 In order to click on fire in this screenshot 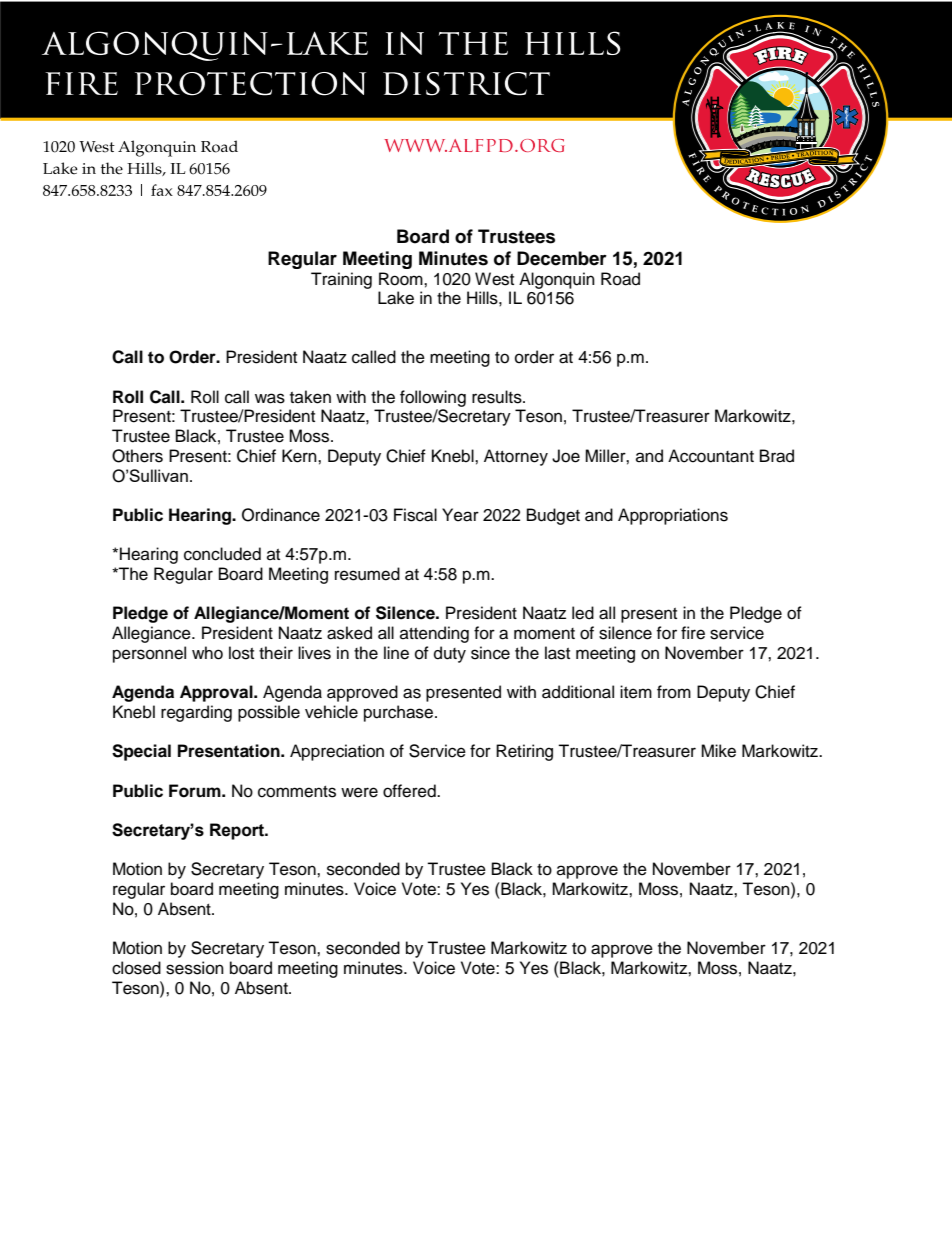, I will do `click(693, 633)`.
